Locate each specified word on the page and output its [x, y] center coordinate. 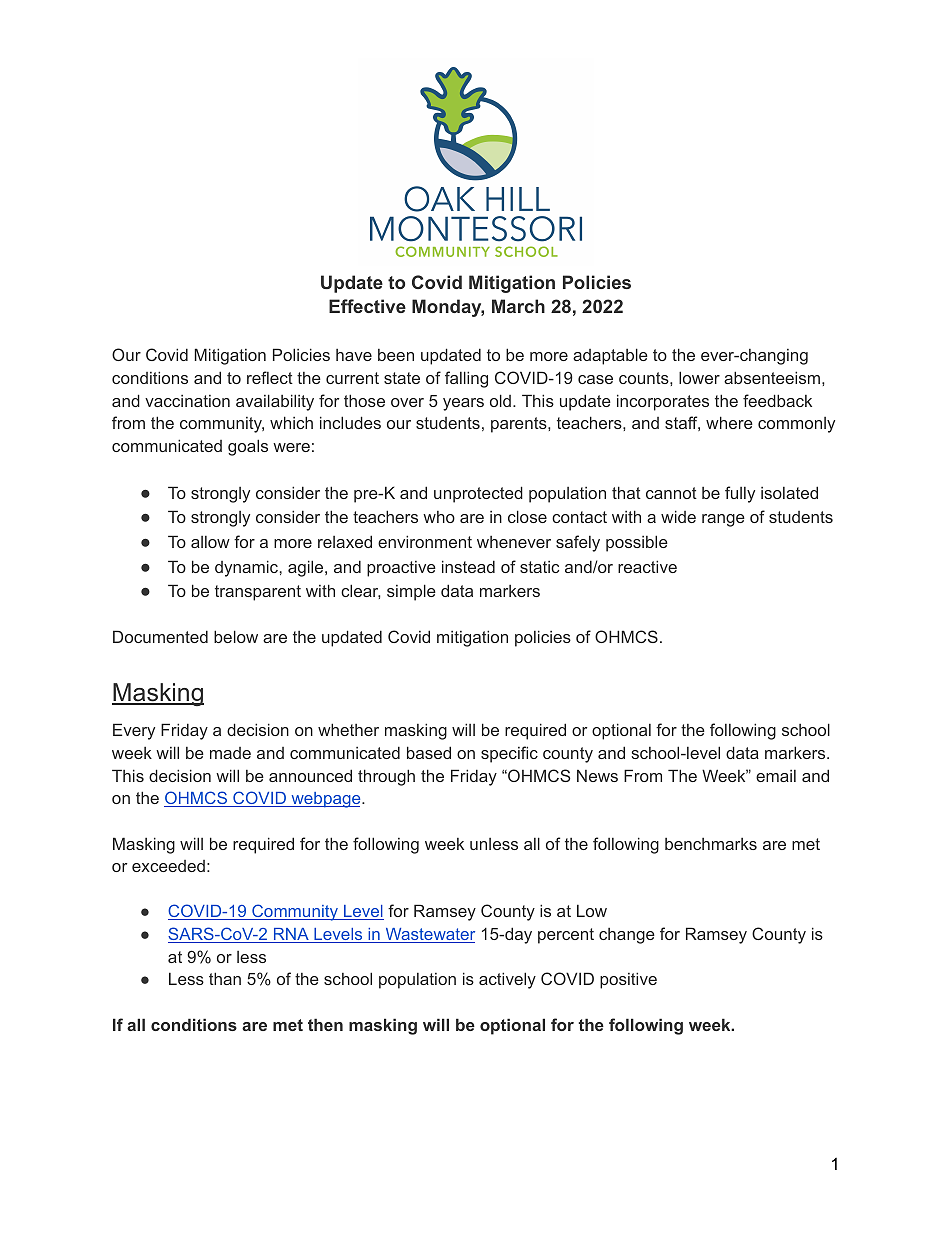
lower [699, 377]
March [518, 306]
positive [628, 980]
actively [507, 980]
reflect [270, 377]
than [225, 978]
